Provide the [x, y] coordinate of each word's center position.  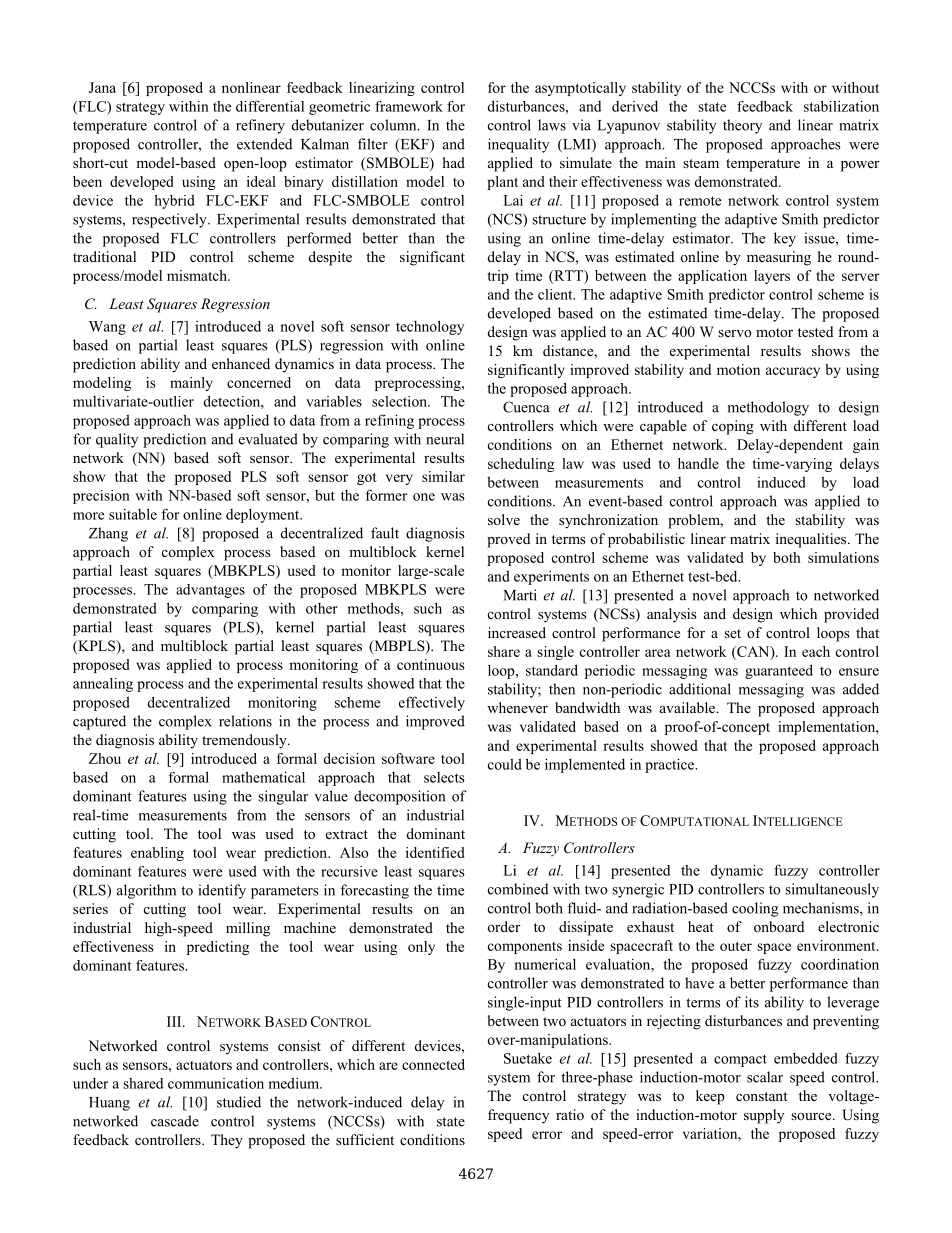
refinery [260, 126]
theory [742, 126]
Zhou [105, 758]
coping [733, 427]
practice [671, 765]
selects [444, 777]
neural [445, 439]
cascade [175, 1121]
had [454, 162]
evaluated [268, 439]
